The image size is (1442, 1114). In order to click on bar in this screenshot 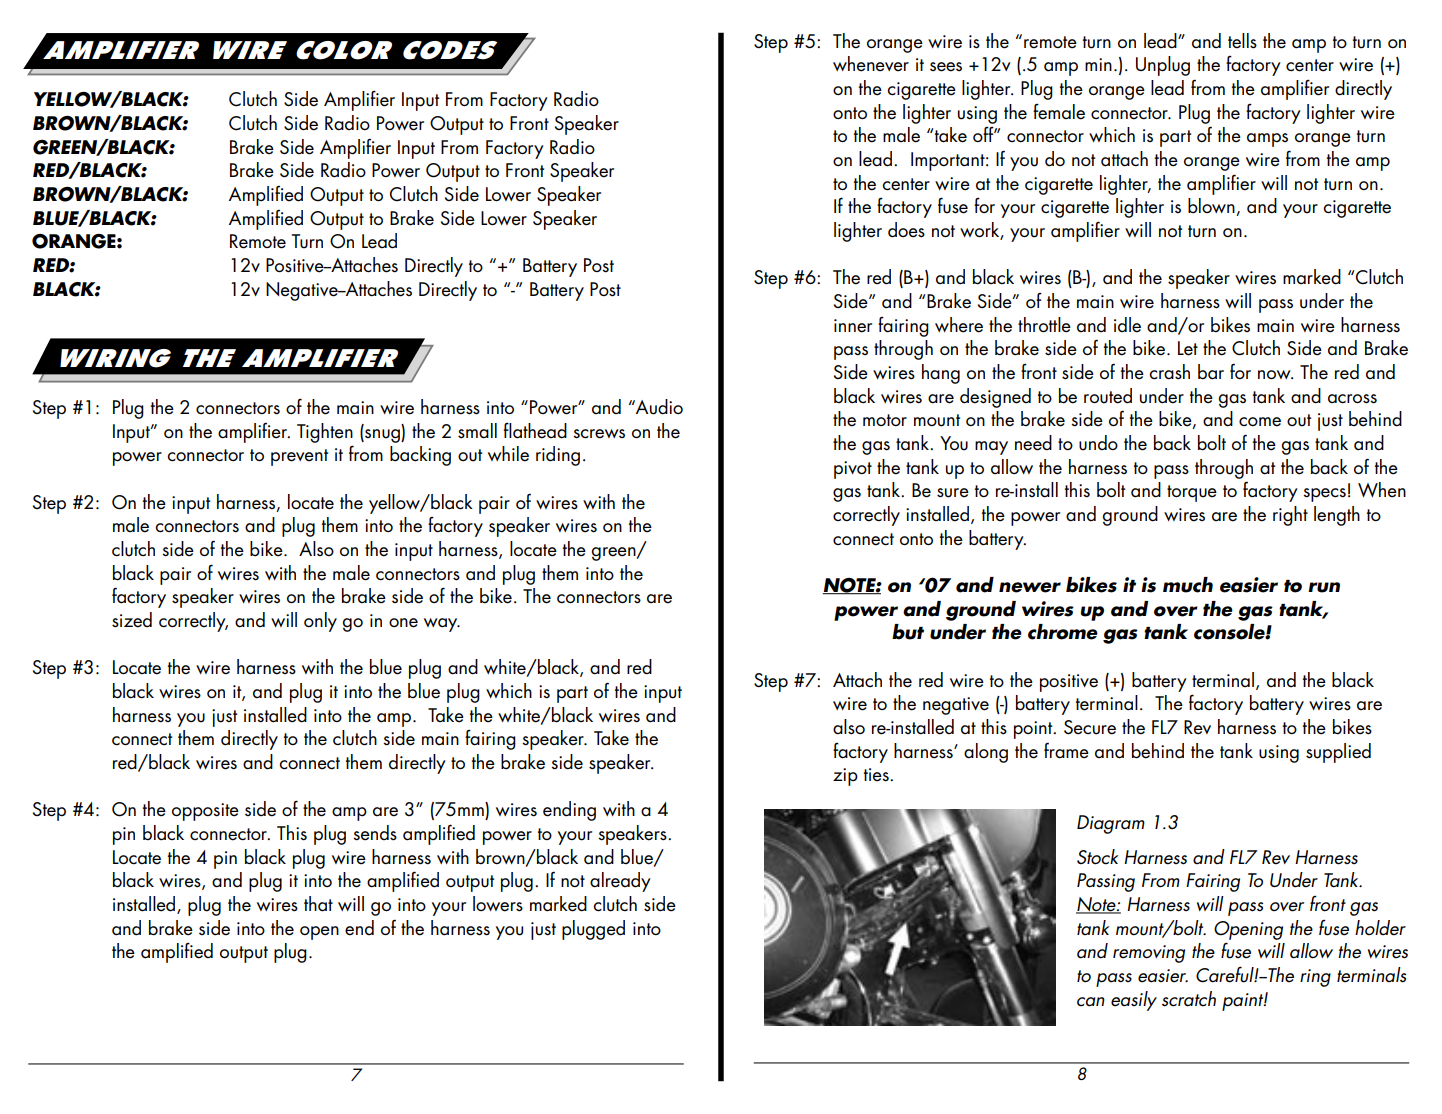, I will do `click(1211, 372)`.
